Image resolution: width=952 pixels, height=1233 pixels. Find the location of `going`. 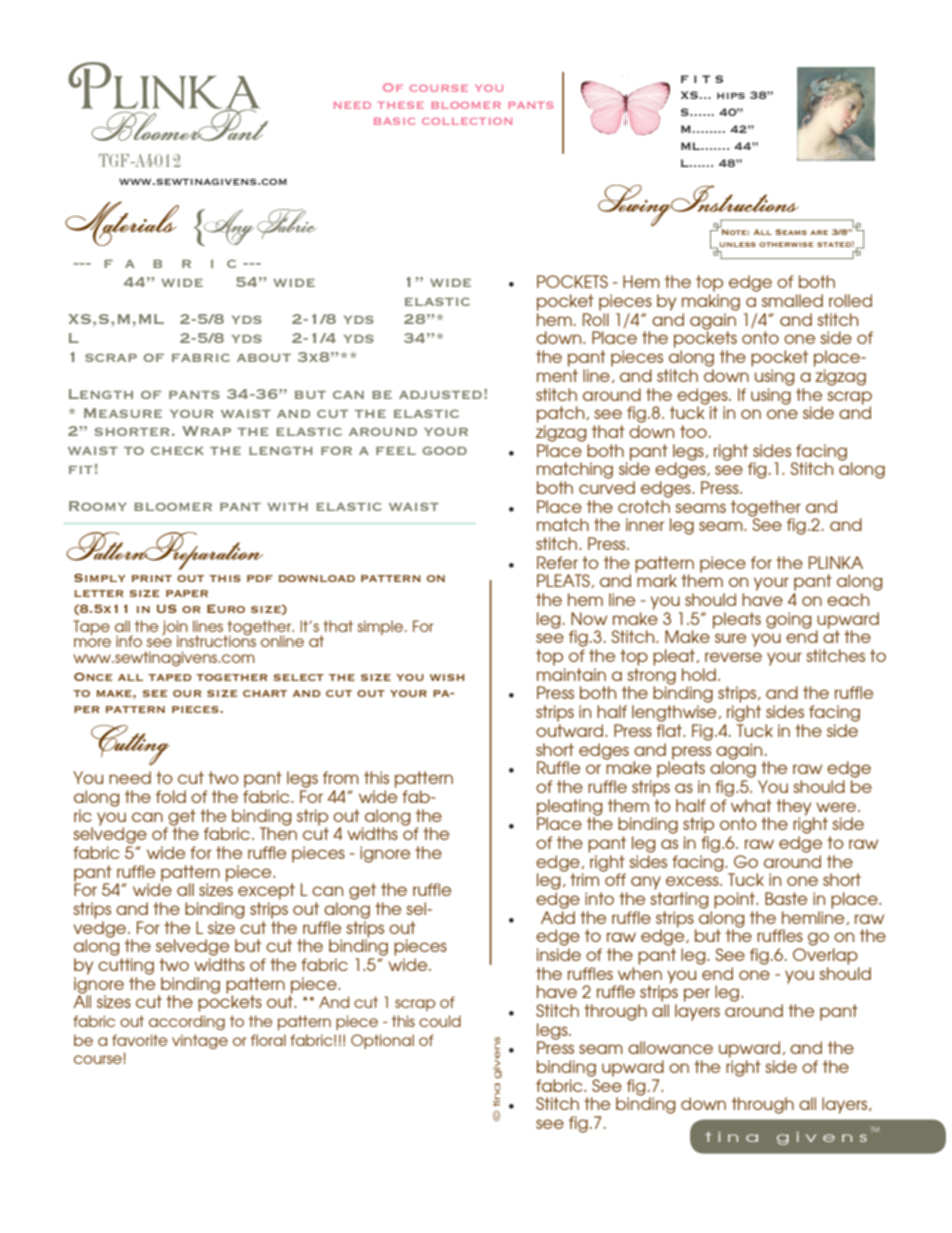

going is located at coordinates (789, 620).
